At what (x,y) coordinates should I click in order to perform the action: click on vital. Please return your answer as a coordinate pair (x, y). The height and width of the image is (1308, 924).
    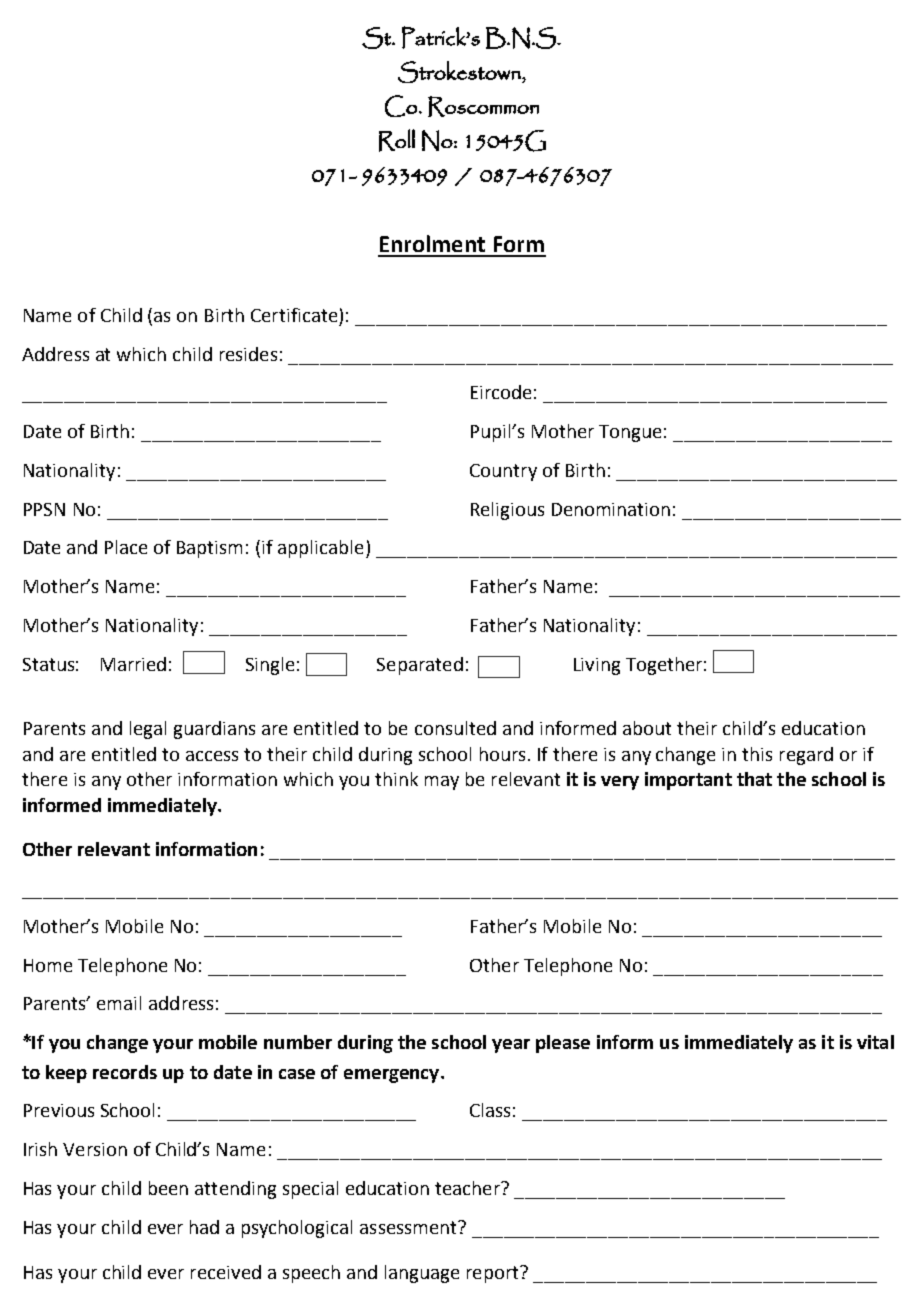
    Looking at the image, I should click on (875, 1042).
